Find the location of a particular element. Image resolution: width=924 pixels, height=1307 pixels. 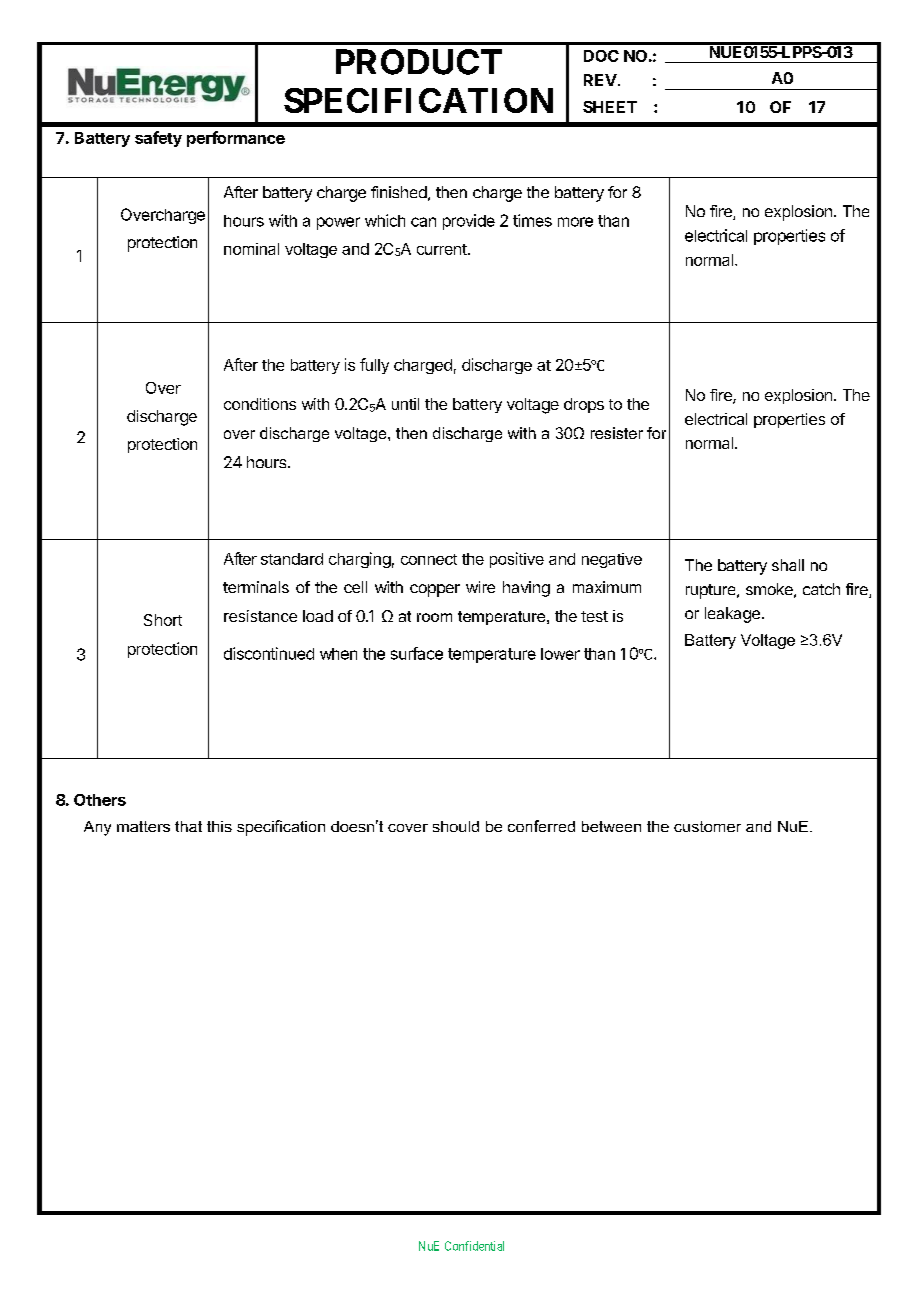

until is located at coordinates (405, 404).
